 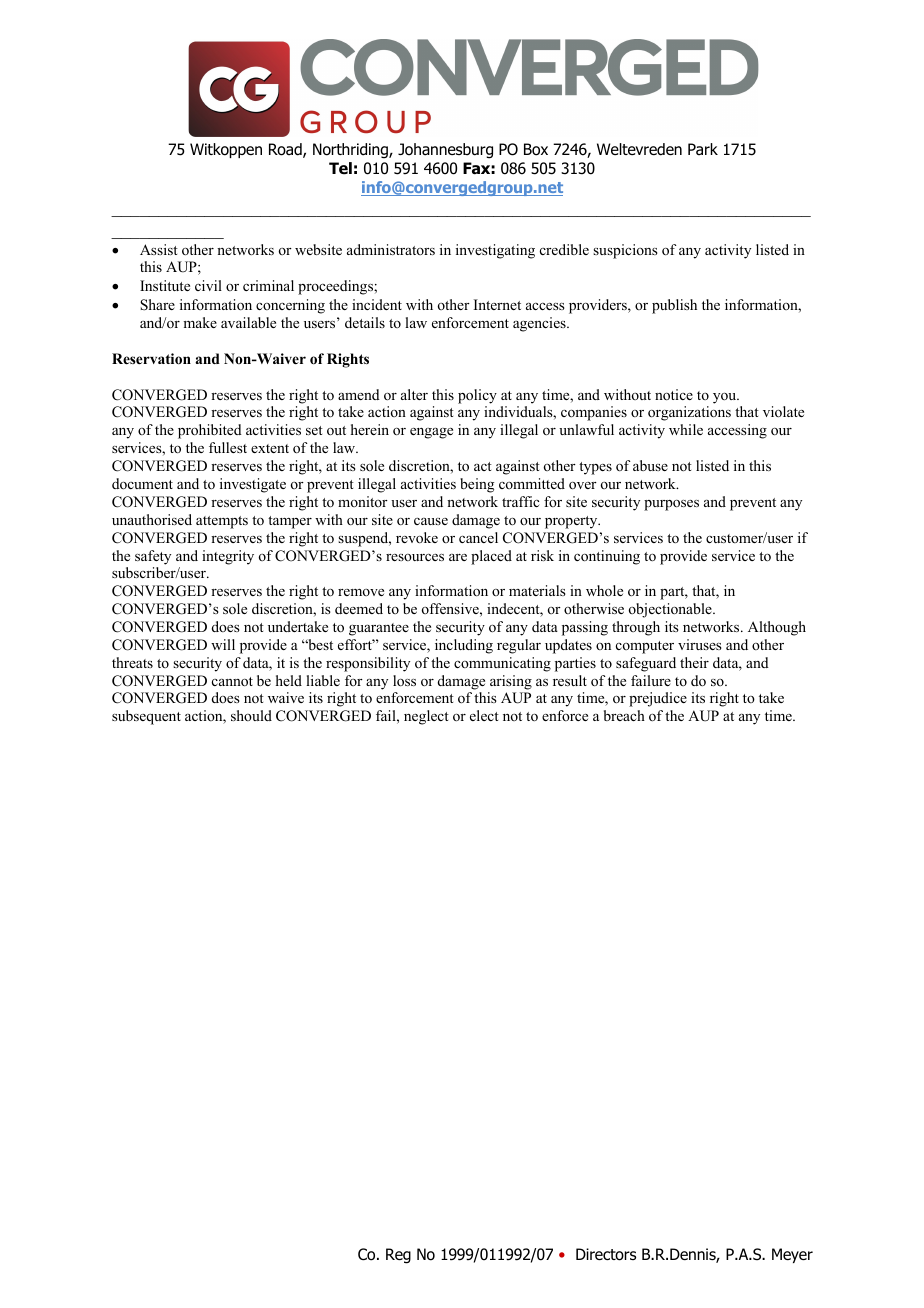 I want to click on breach, so click(x=624, y=715).
